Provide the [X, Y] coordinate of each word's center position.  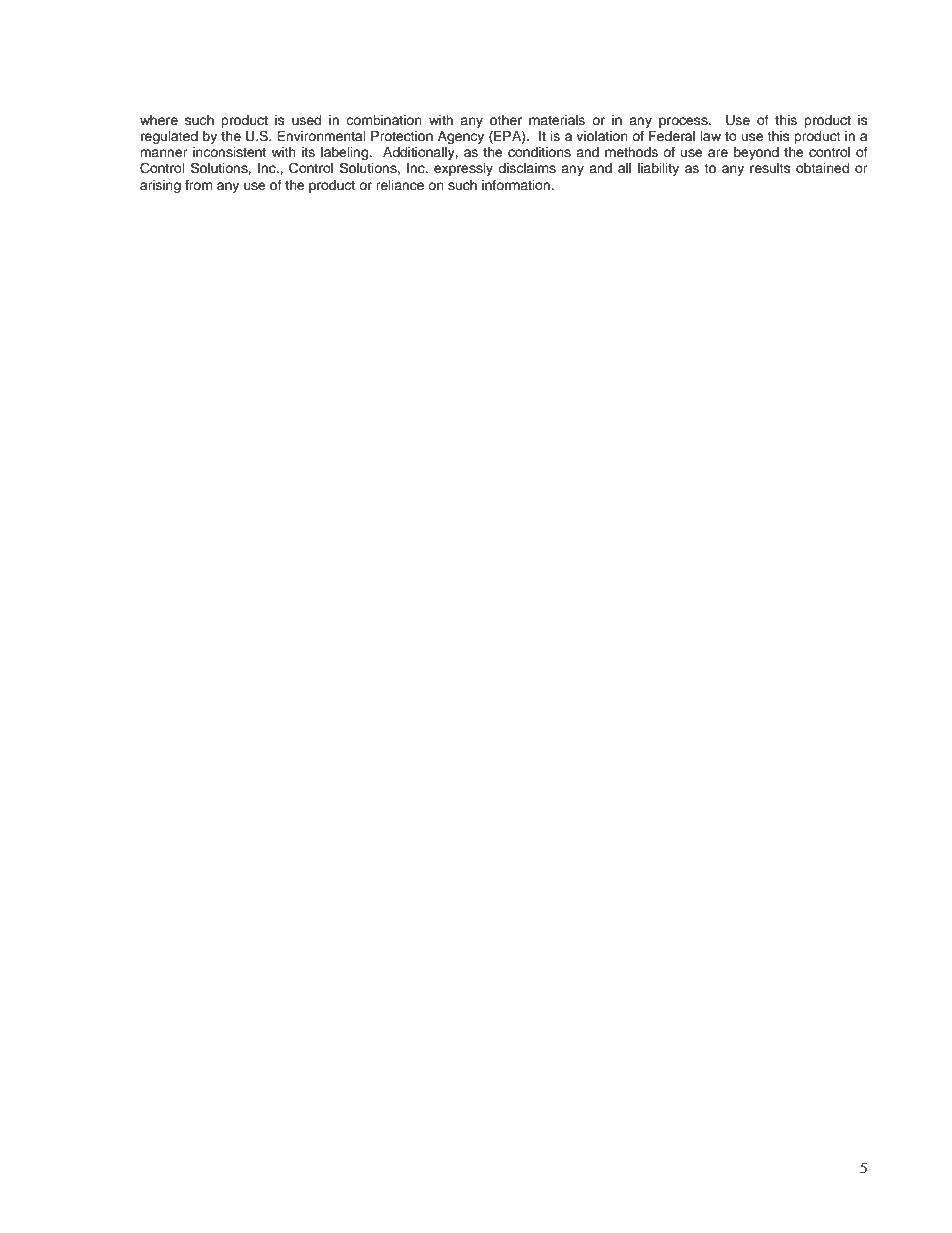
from [199, 185]
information [517, 185]
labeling [346, 155]
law [711, 136]
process [684, 122]
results [770, 168]
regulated [169, 137]
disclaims [527, 168]
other [506, 120]
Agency [461, 137]
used [306, 120]
